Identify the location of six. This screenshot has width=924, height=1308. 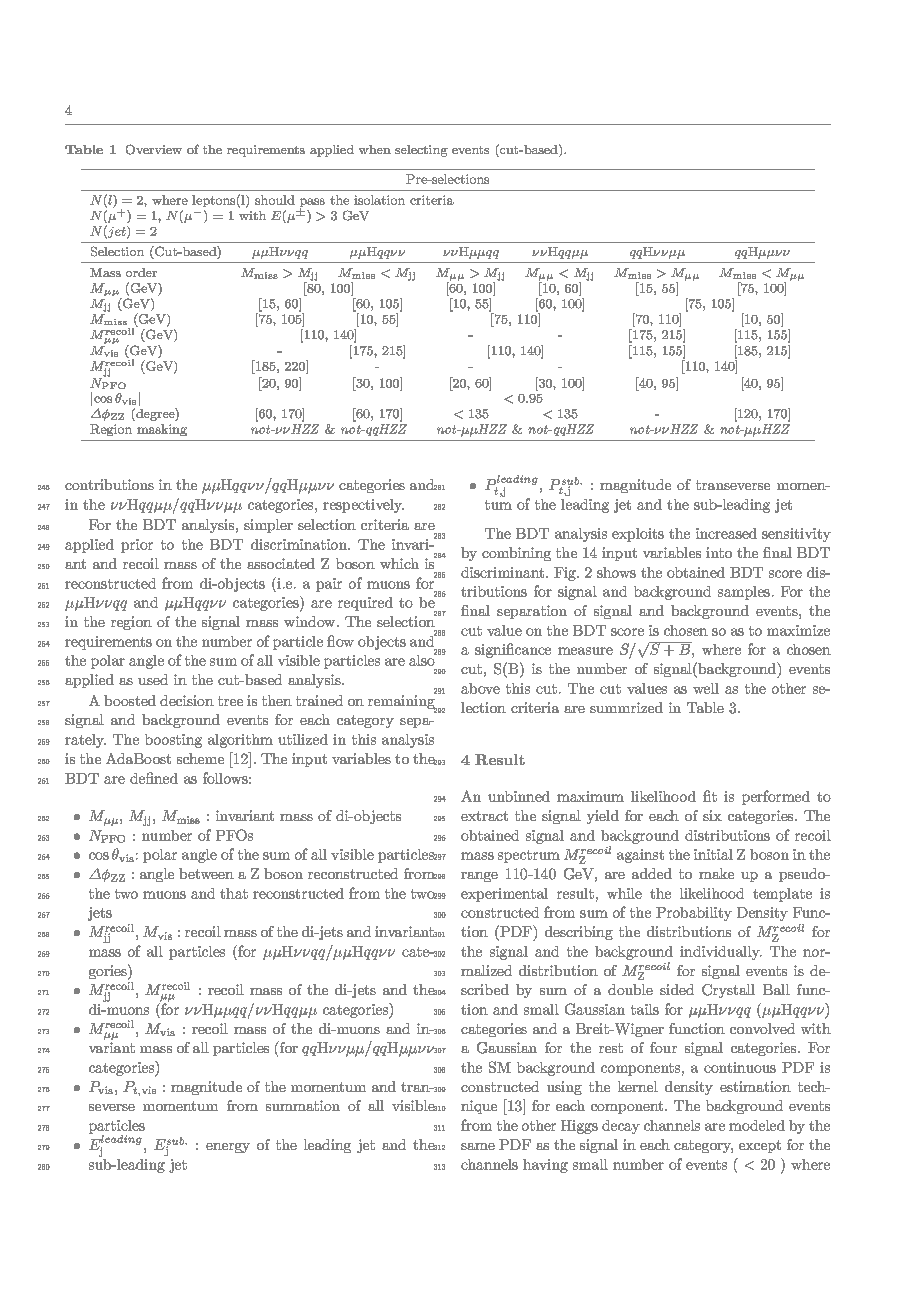
(712, 815).
